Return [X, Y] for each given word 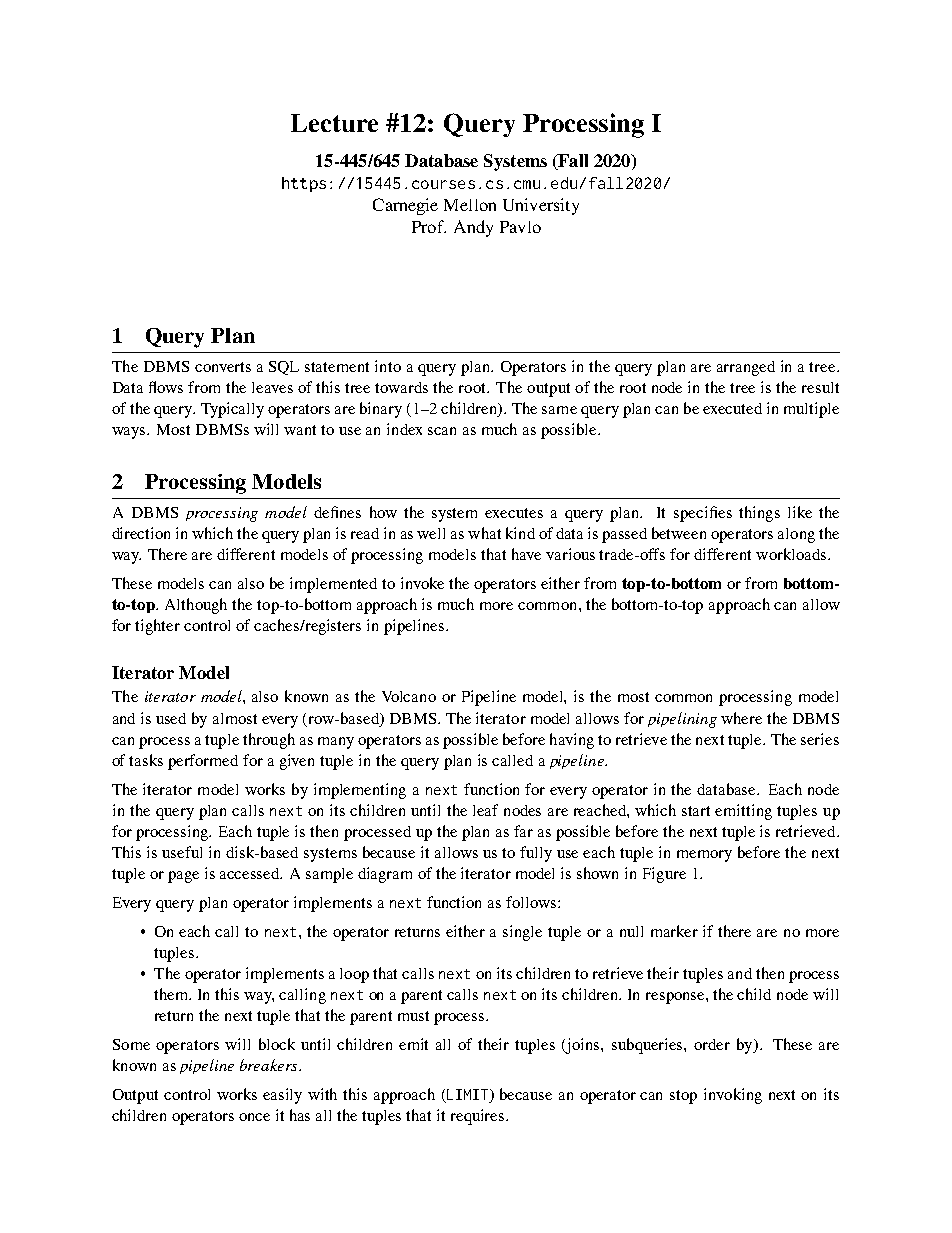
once [254, 1117]
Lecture [334, 123]
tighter [157, 627]
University [541, 206]
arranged [746, 368]
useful [182, 852]
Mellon [470, 205]
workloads [792, 554]
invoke [422, 583]
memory [704, 856]
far [523, 831]
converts [223, 367]
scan [442, 431]
